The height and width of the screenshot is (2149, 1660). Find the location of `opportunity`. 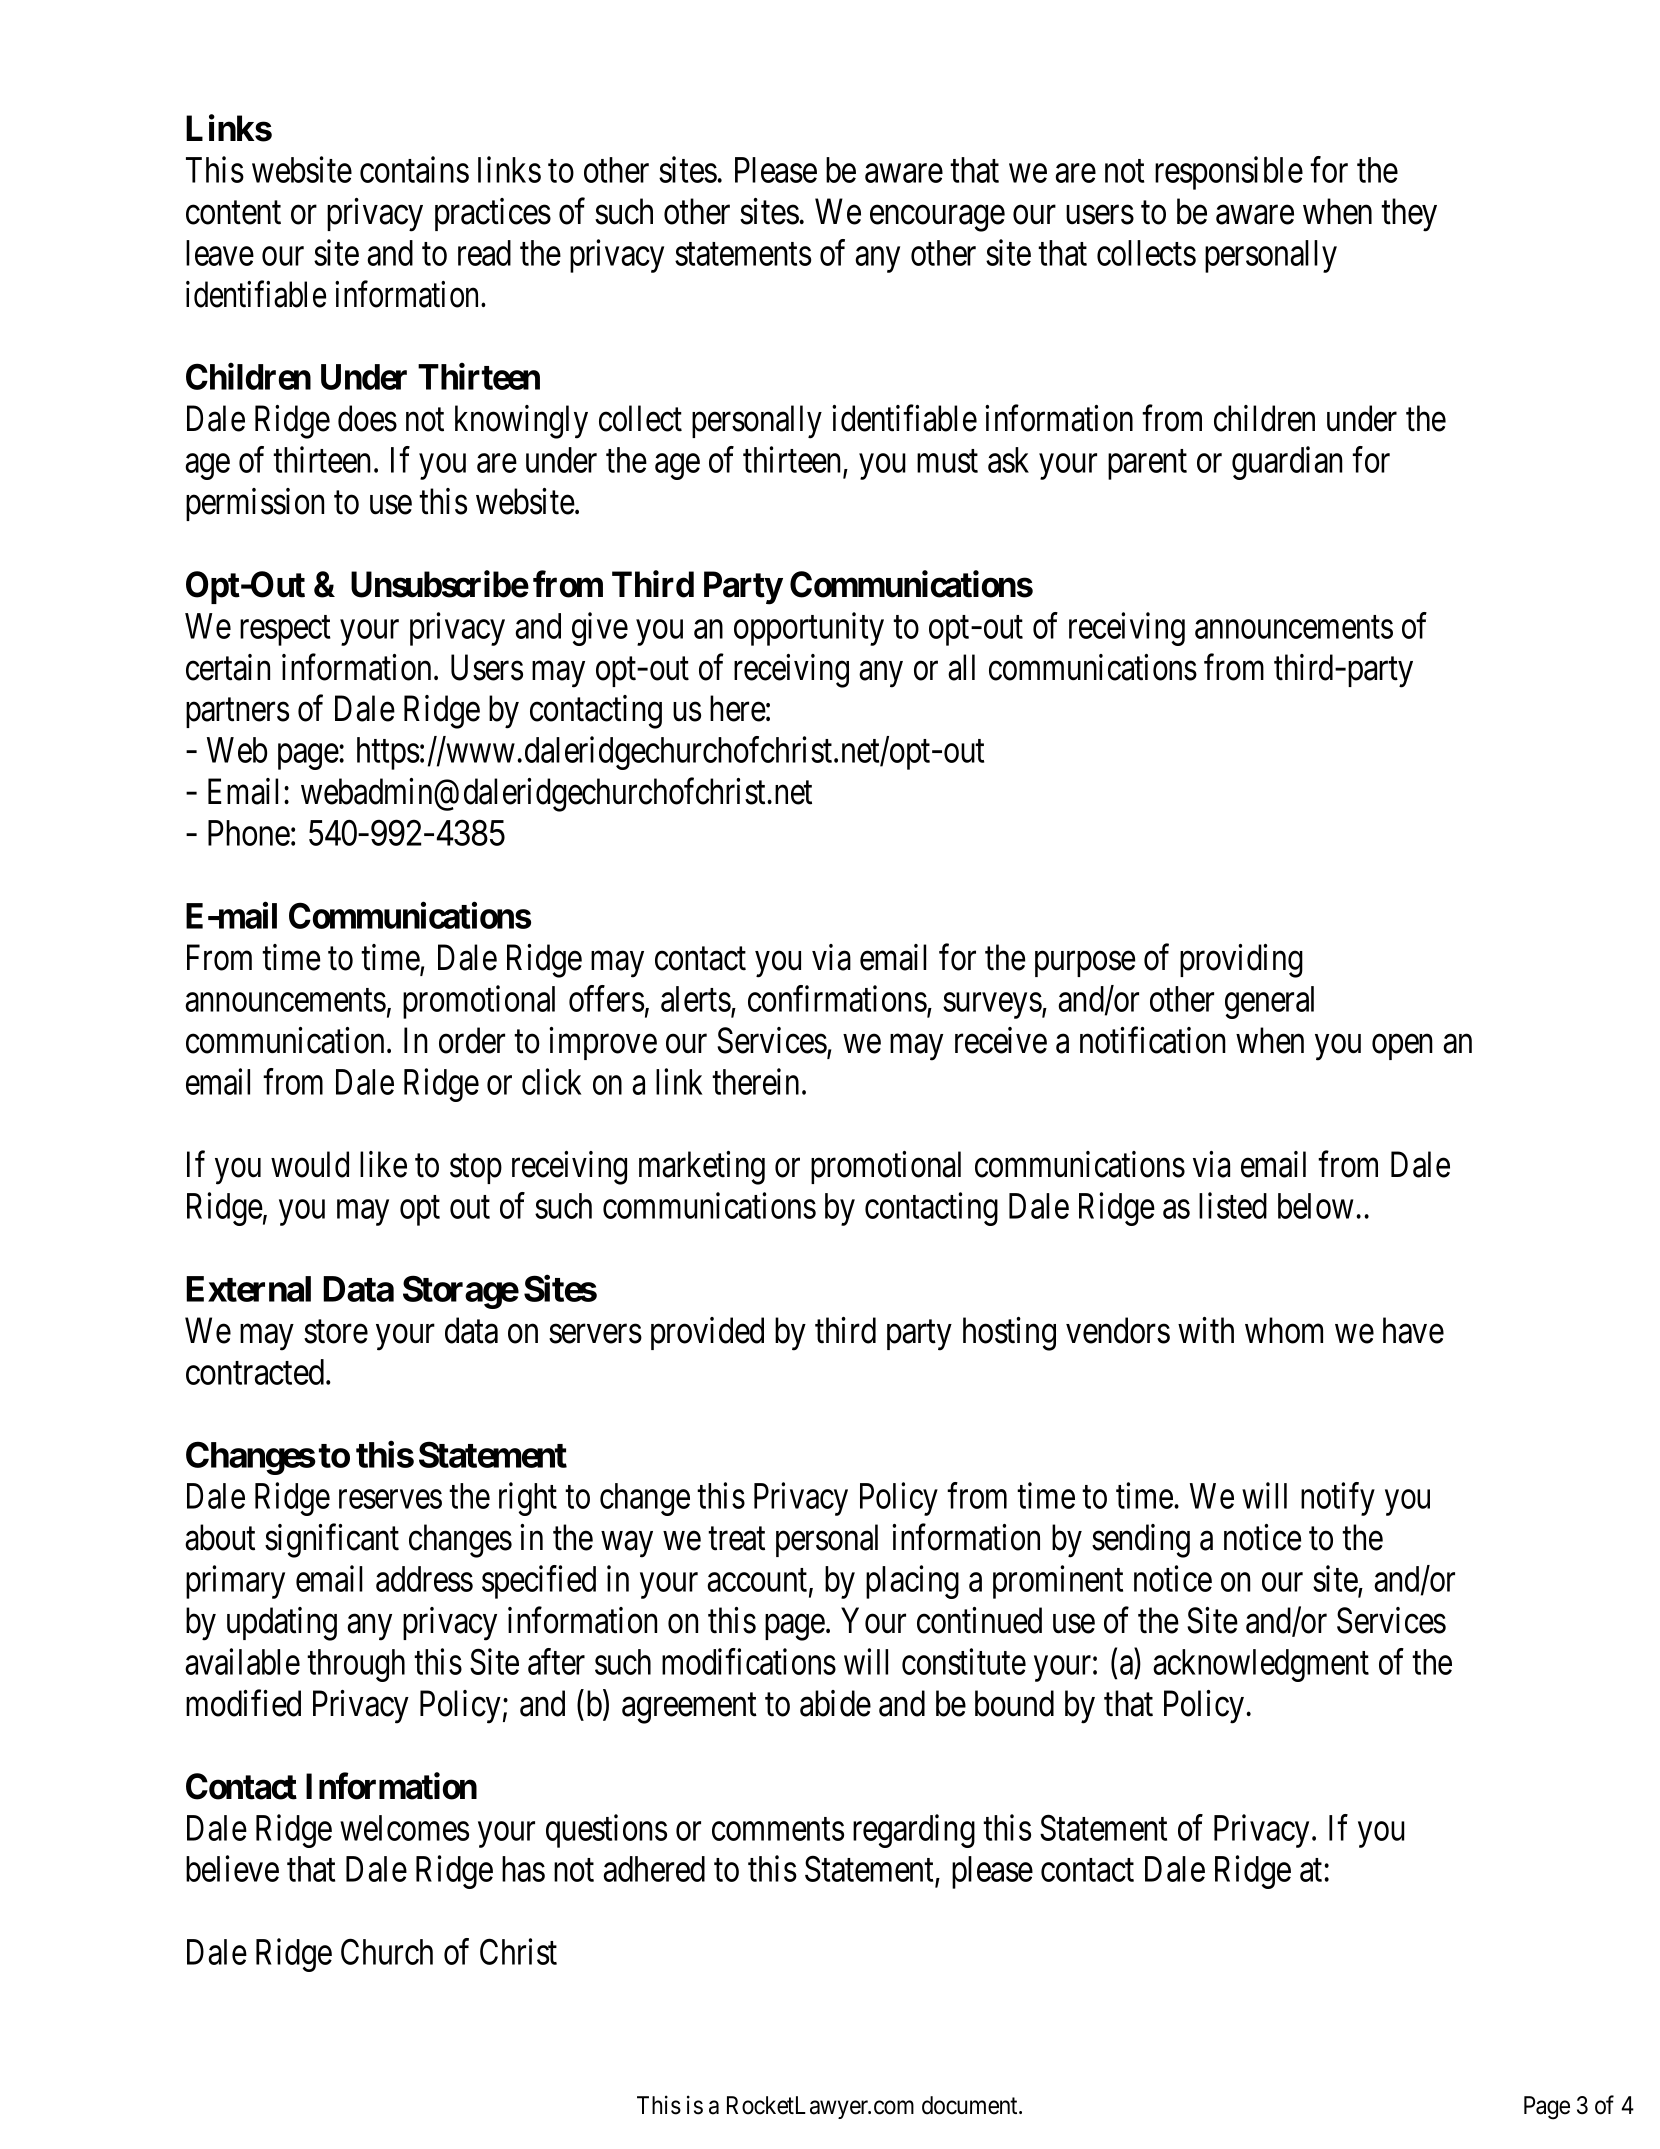

opportunity is located at coordinates (809, 629).
